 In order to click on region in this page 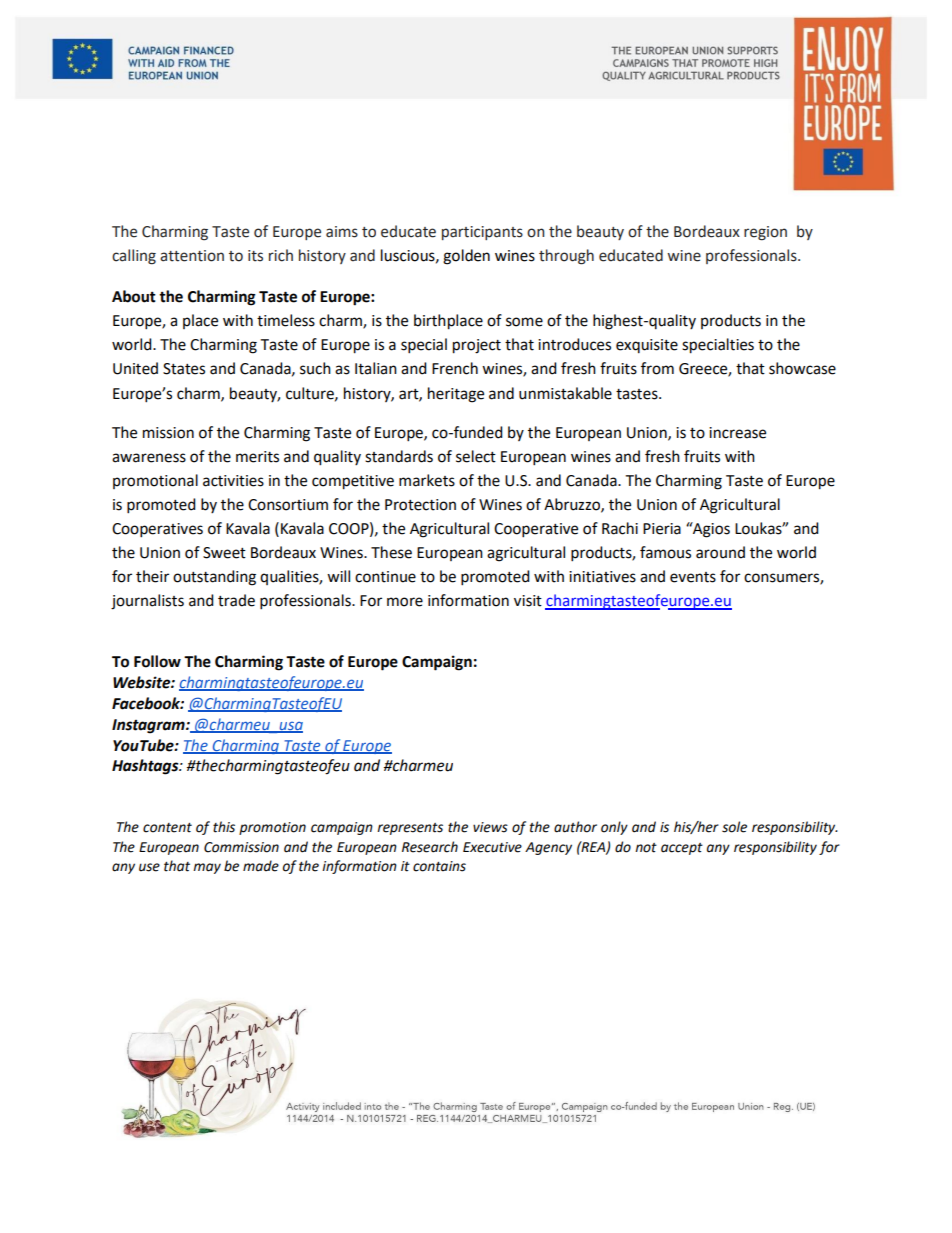, I will do `click(765, 233)`.
